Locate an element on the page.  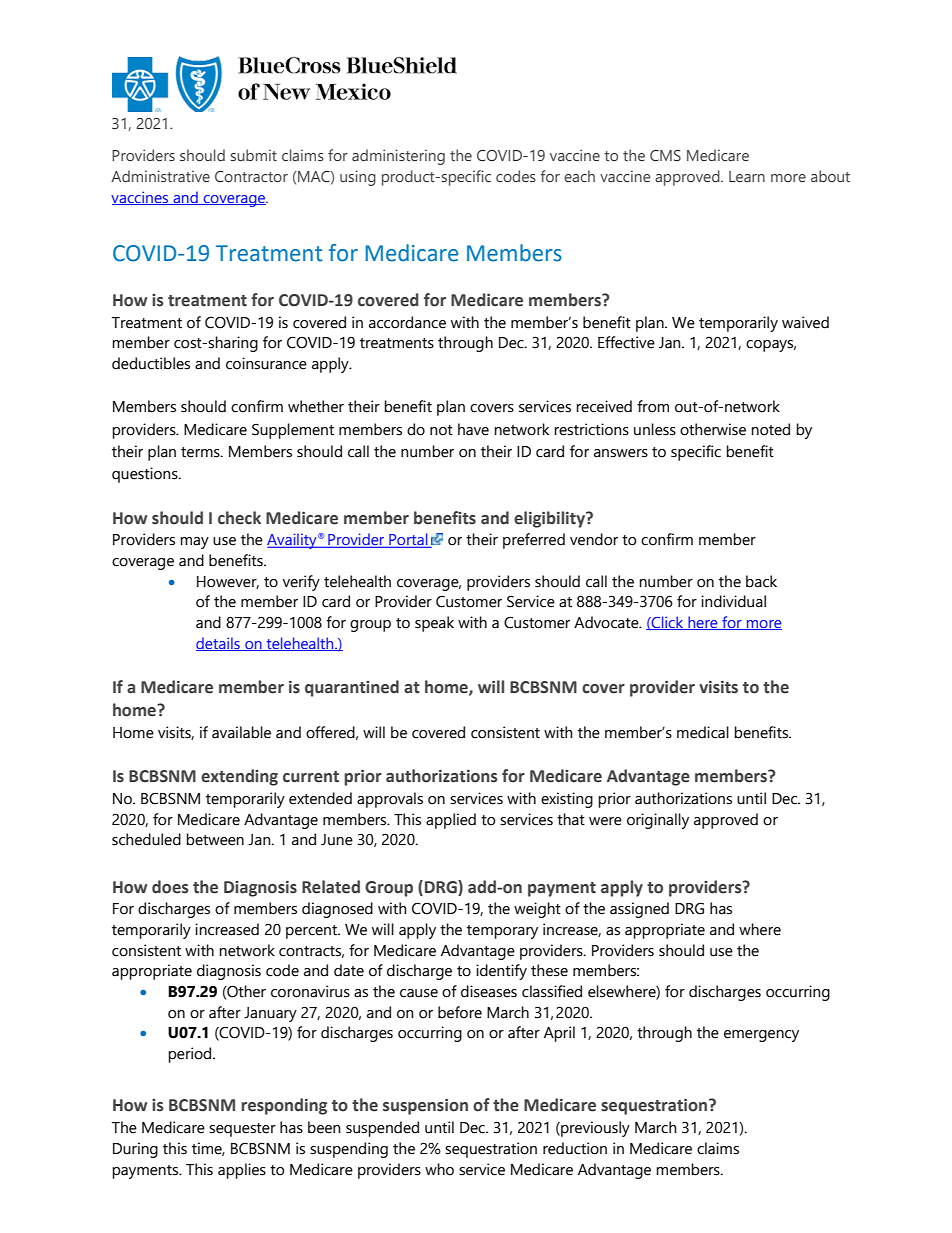
emergency is located at coordinates (761, 1036).
